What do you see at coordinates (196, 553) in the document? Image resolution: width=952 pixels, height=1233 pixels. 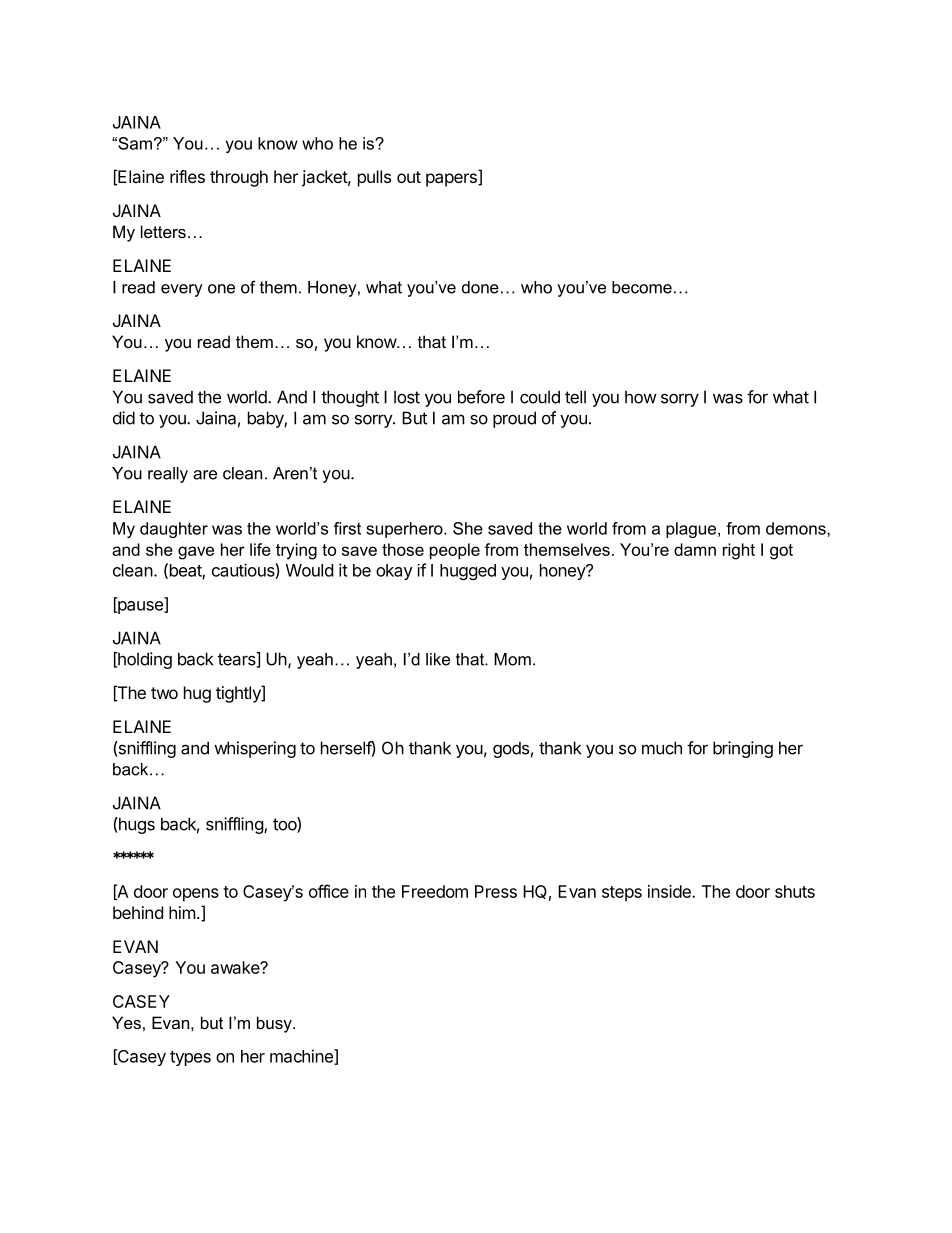 I see `gave` at bounding box center [196, 553].
